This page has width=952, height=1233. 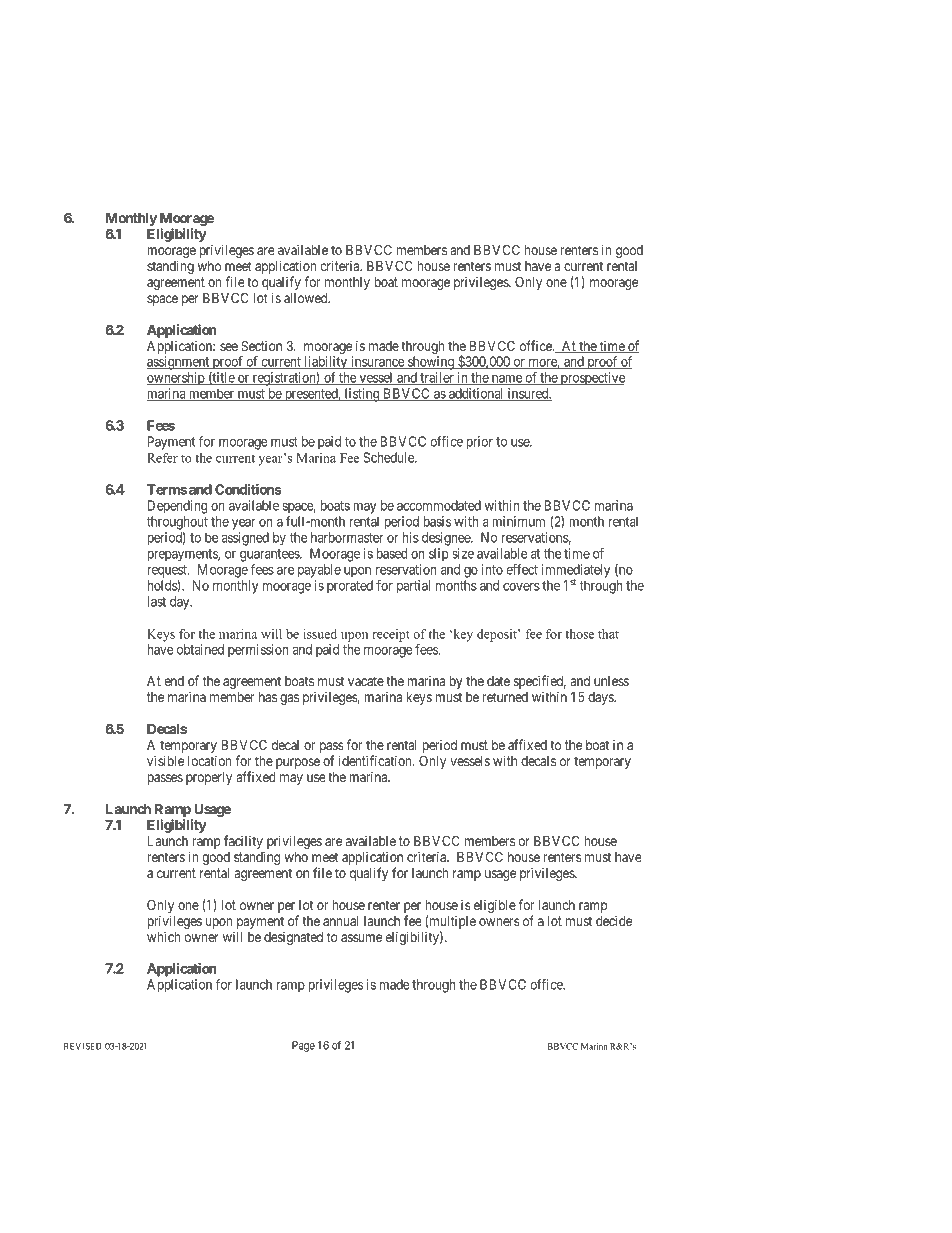 I want to click on prospective, so click(x=591, y=379).
